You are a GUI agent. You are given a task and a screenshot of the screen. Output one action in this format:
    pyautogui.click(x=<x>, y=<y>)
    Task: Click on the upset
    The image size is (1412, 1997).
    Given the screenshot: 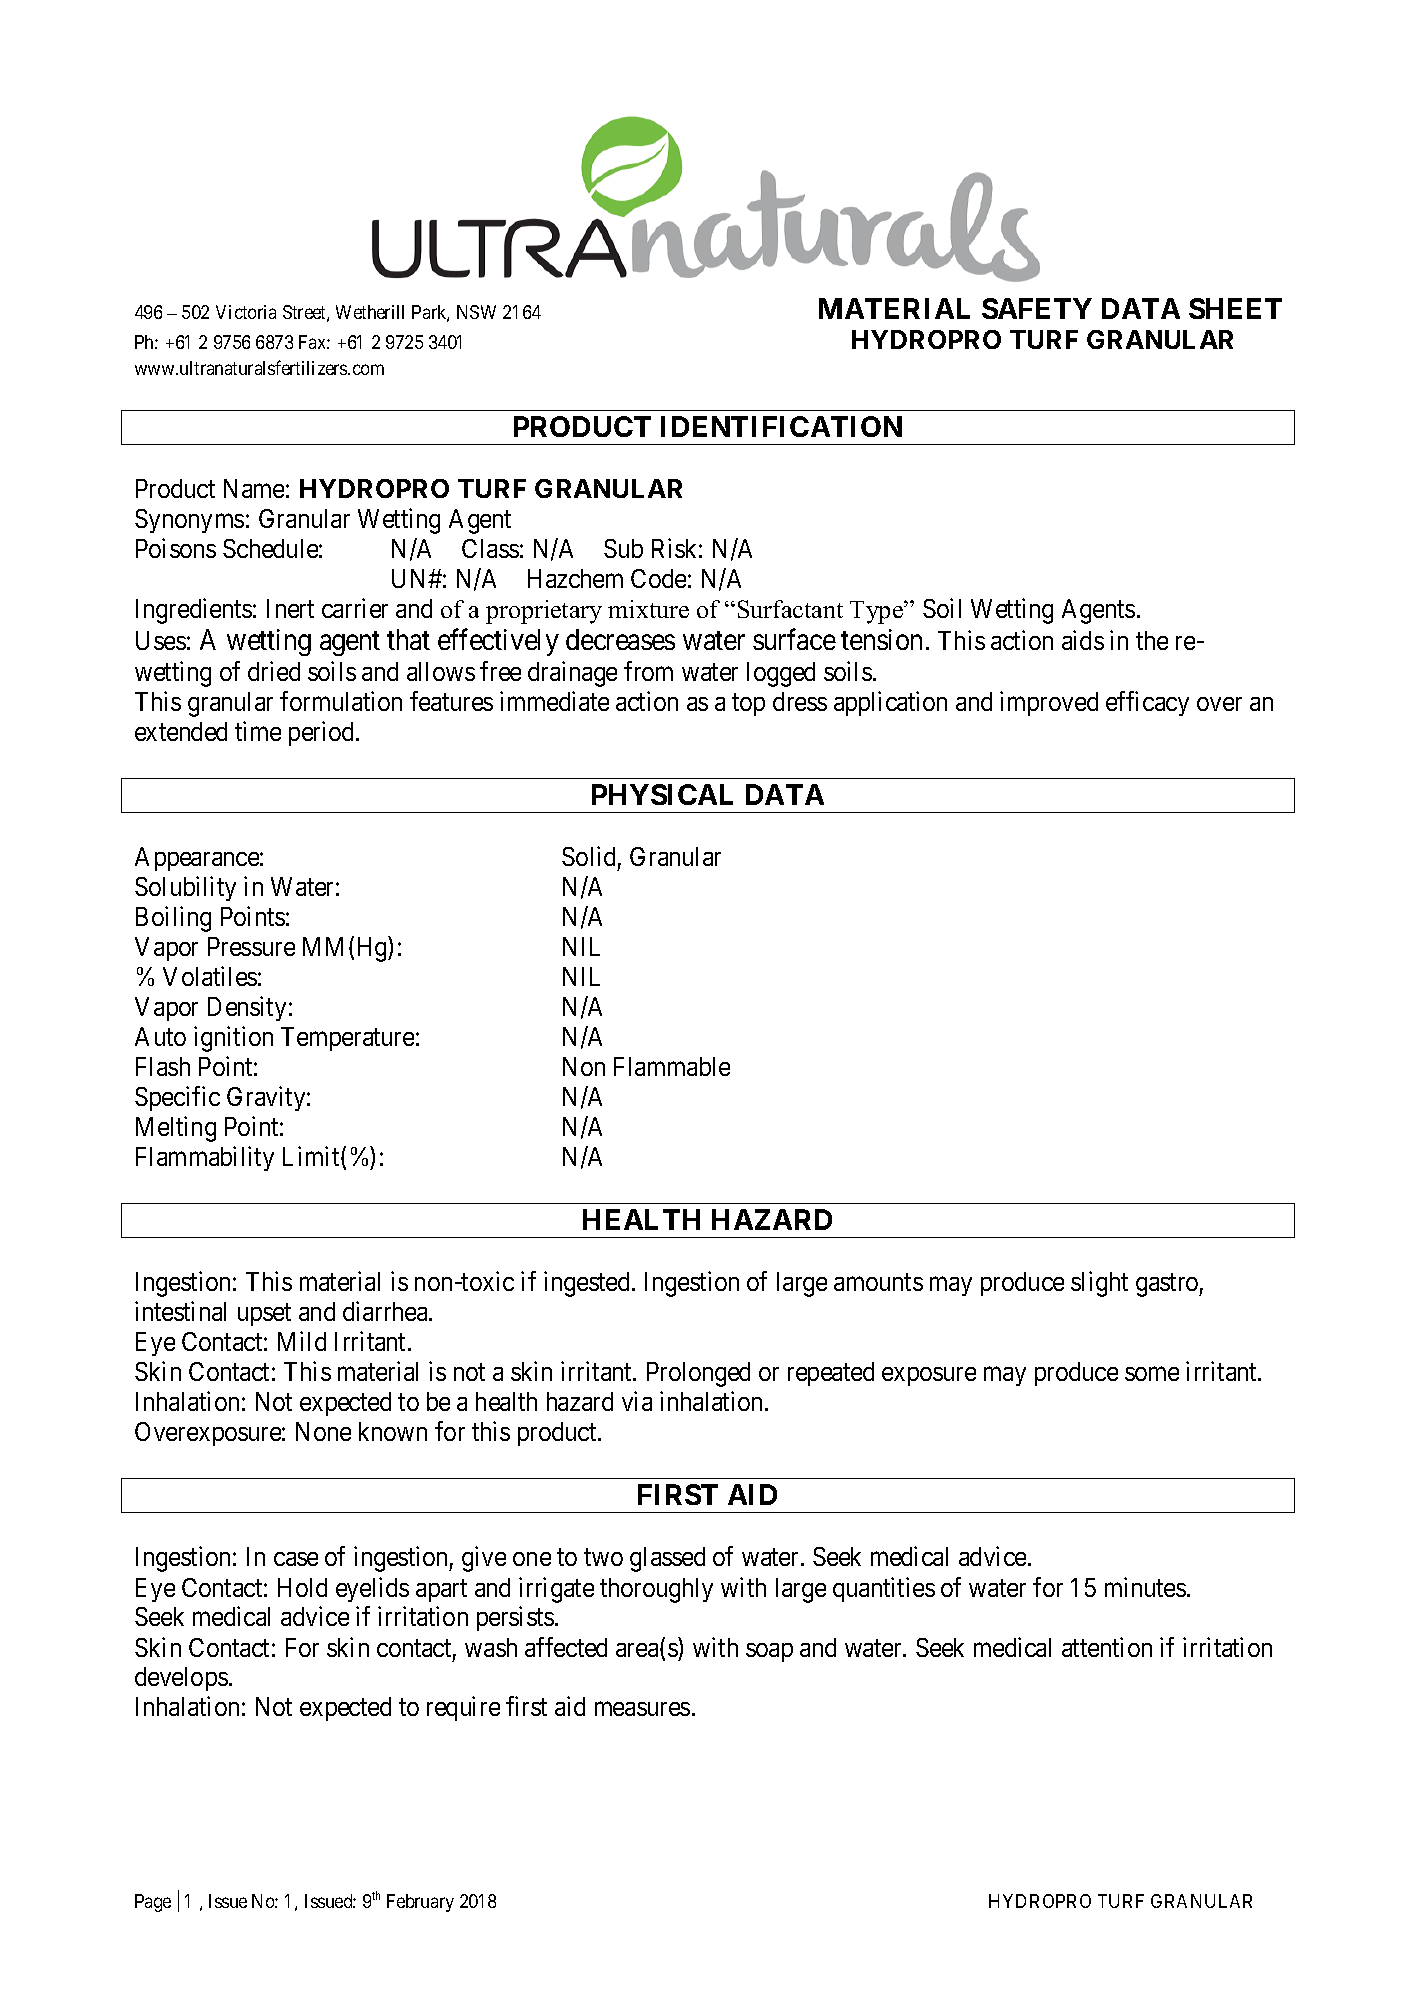 What is the action you would take?
    pyautogui.click(x=264, y=1315)
